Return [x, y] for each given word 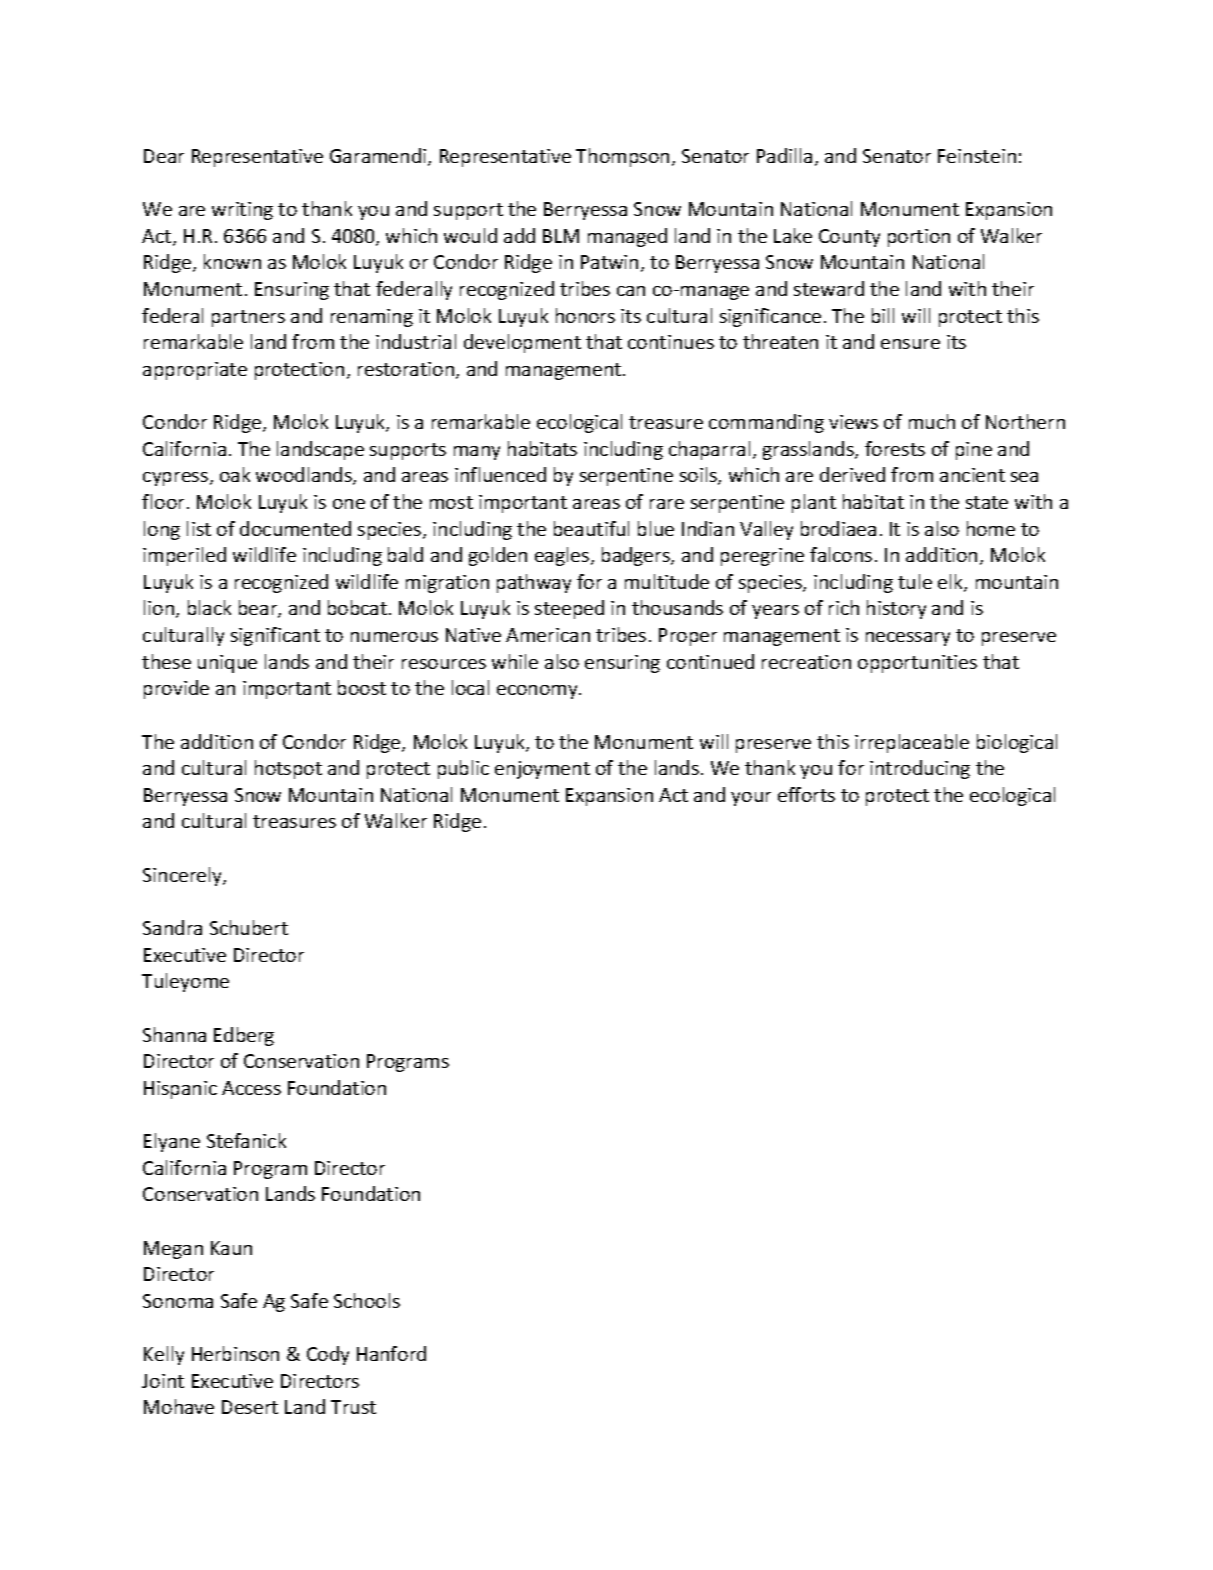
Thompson [622, 157]
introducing [920, 769]
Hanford [391, 1353]
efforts [806, 794]
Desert [250, 1407]
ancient [972, 475]
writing [242, 211]
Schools [367, 1300]
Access [251, 1088]
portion [919, 238]
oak [235, 474]
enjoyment [542, 770]
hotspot [288, 769]
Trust [353, 1407]
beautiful [591, 528]
